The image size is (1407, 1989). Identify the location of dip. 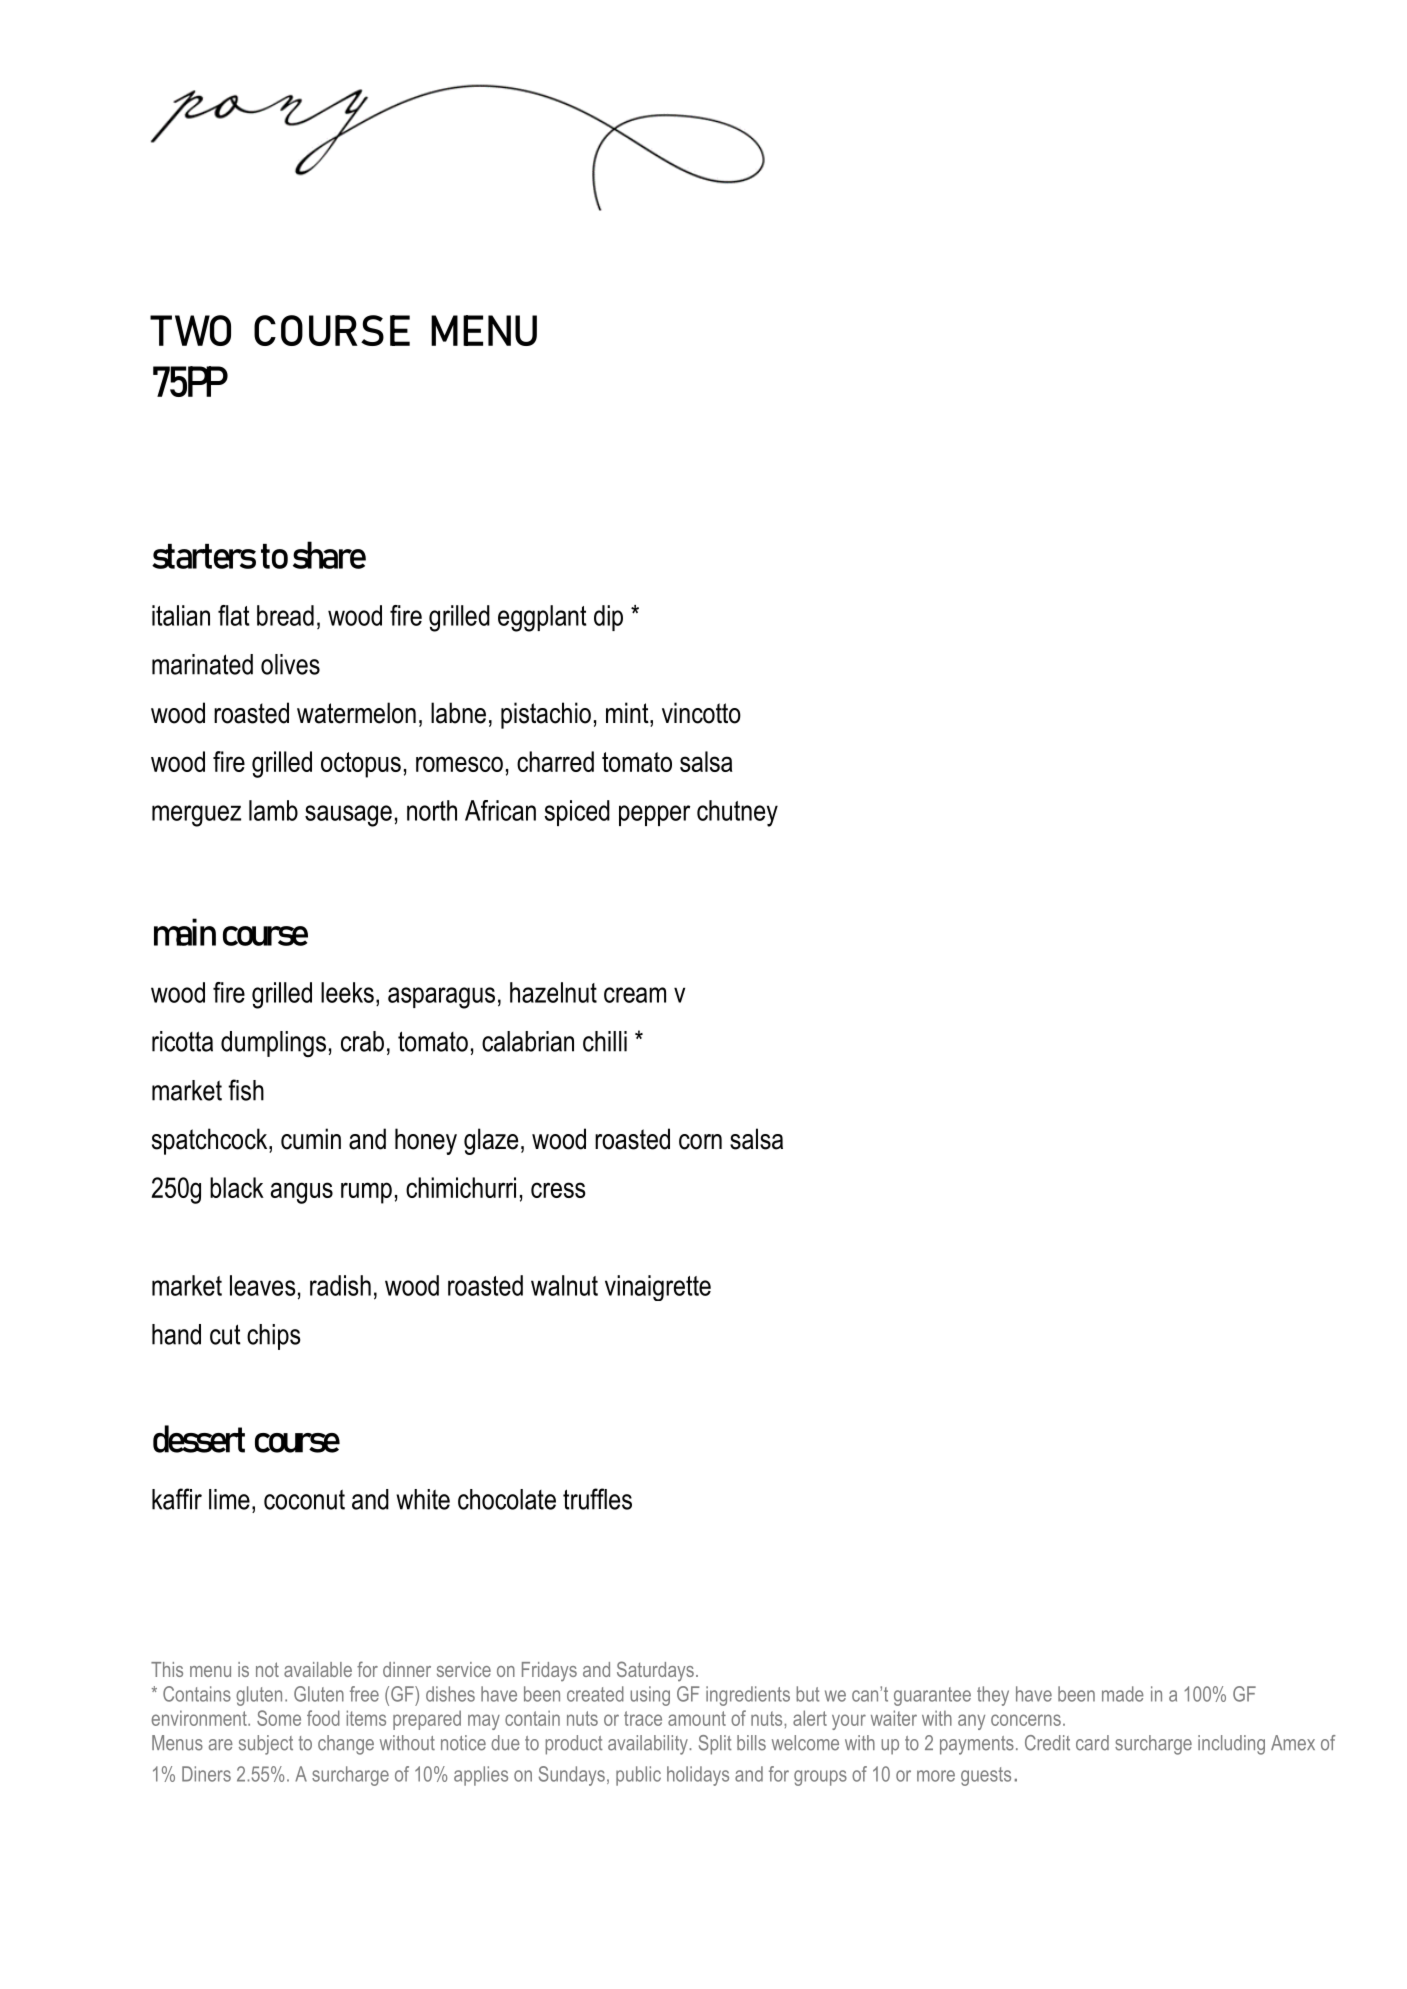
(608, 618).
